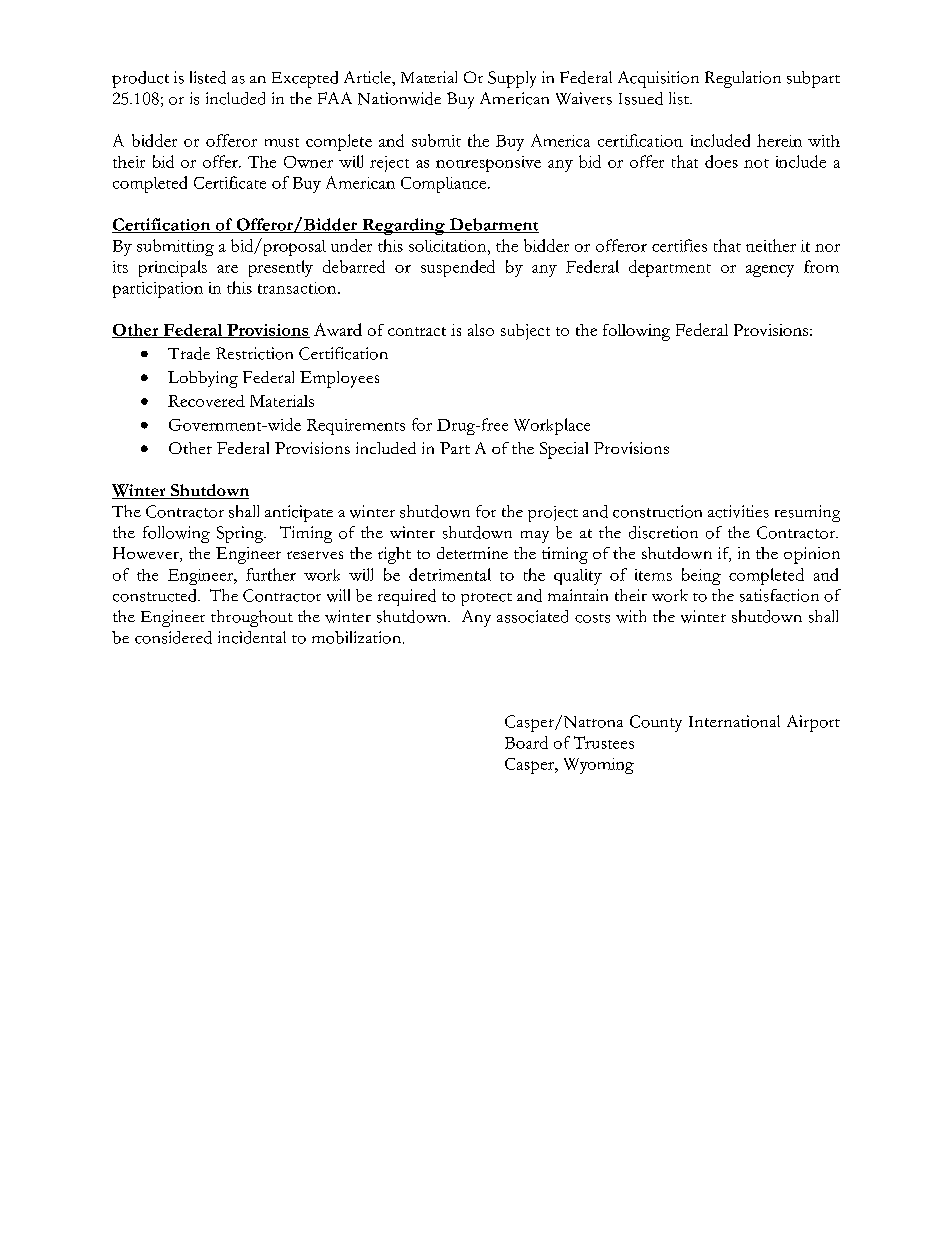 This screenshot has width=952, height=1233. I want to click on product, so click(140, 79).
